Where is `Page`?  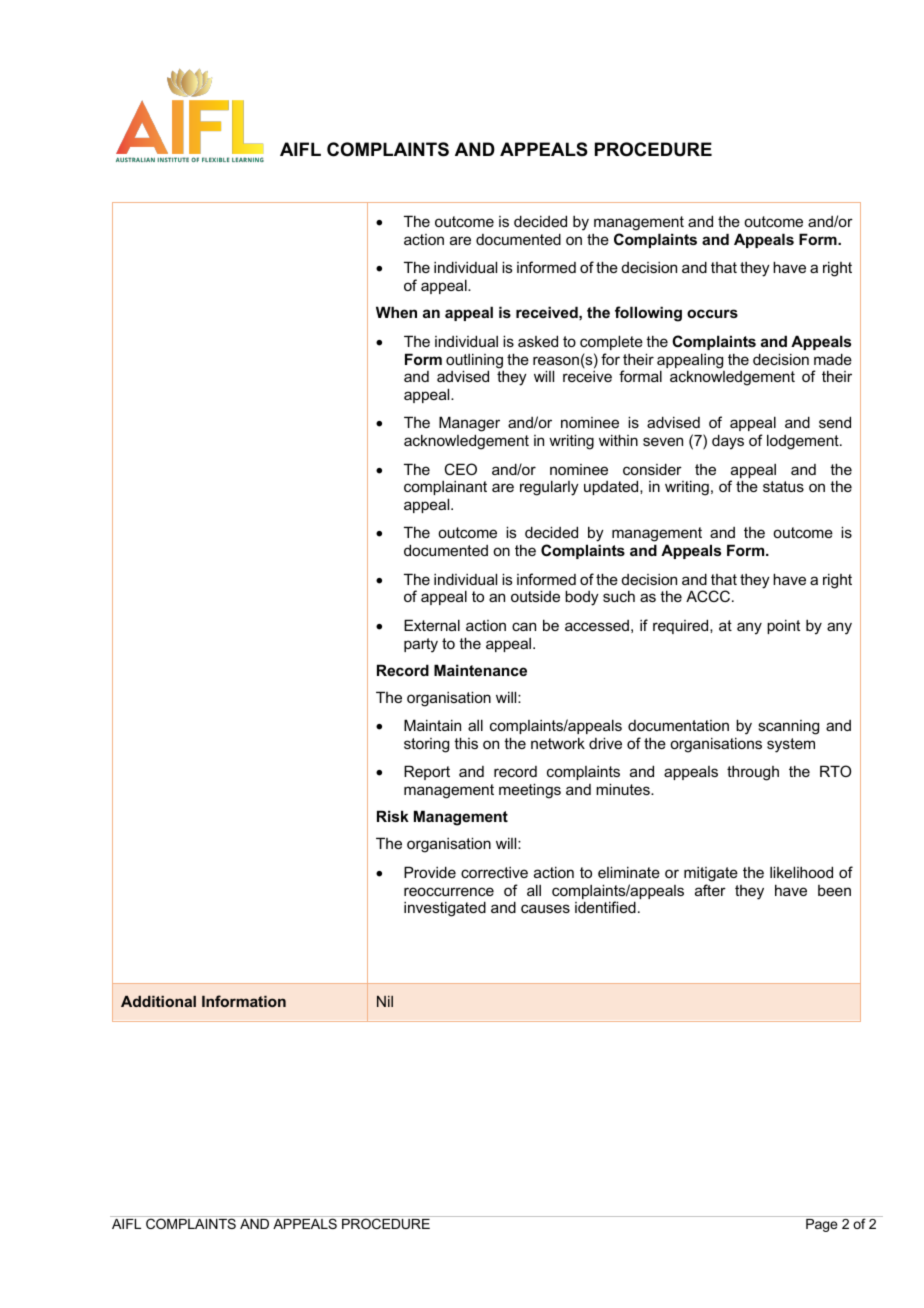 Page is located at coordinates (821, 1225).
